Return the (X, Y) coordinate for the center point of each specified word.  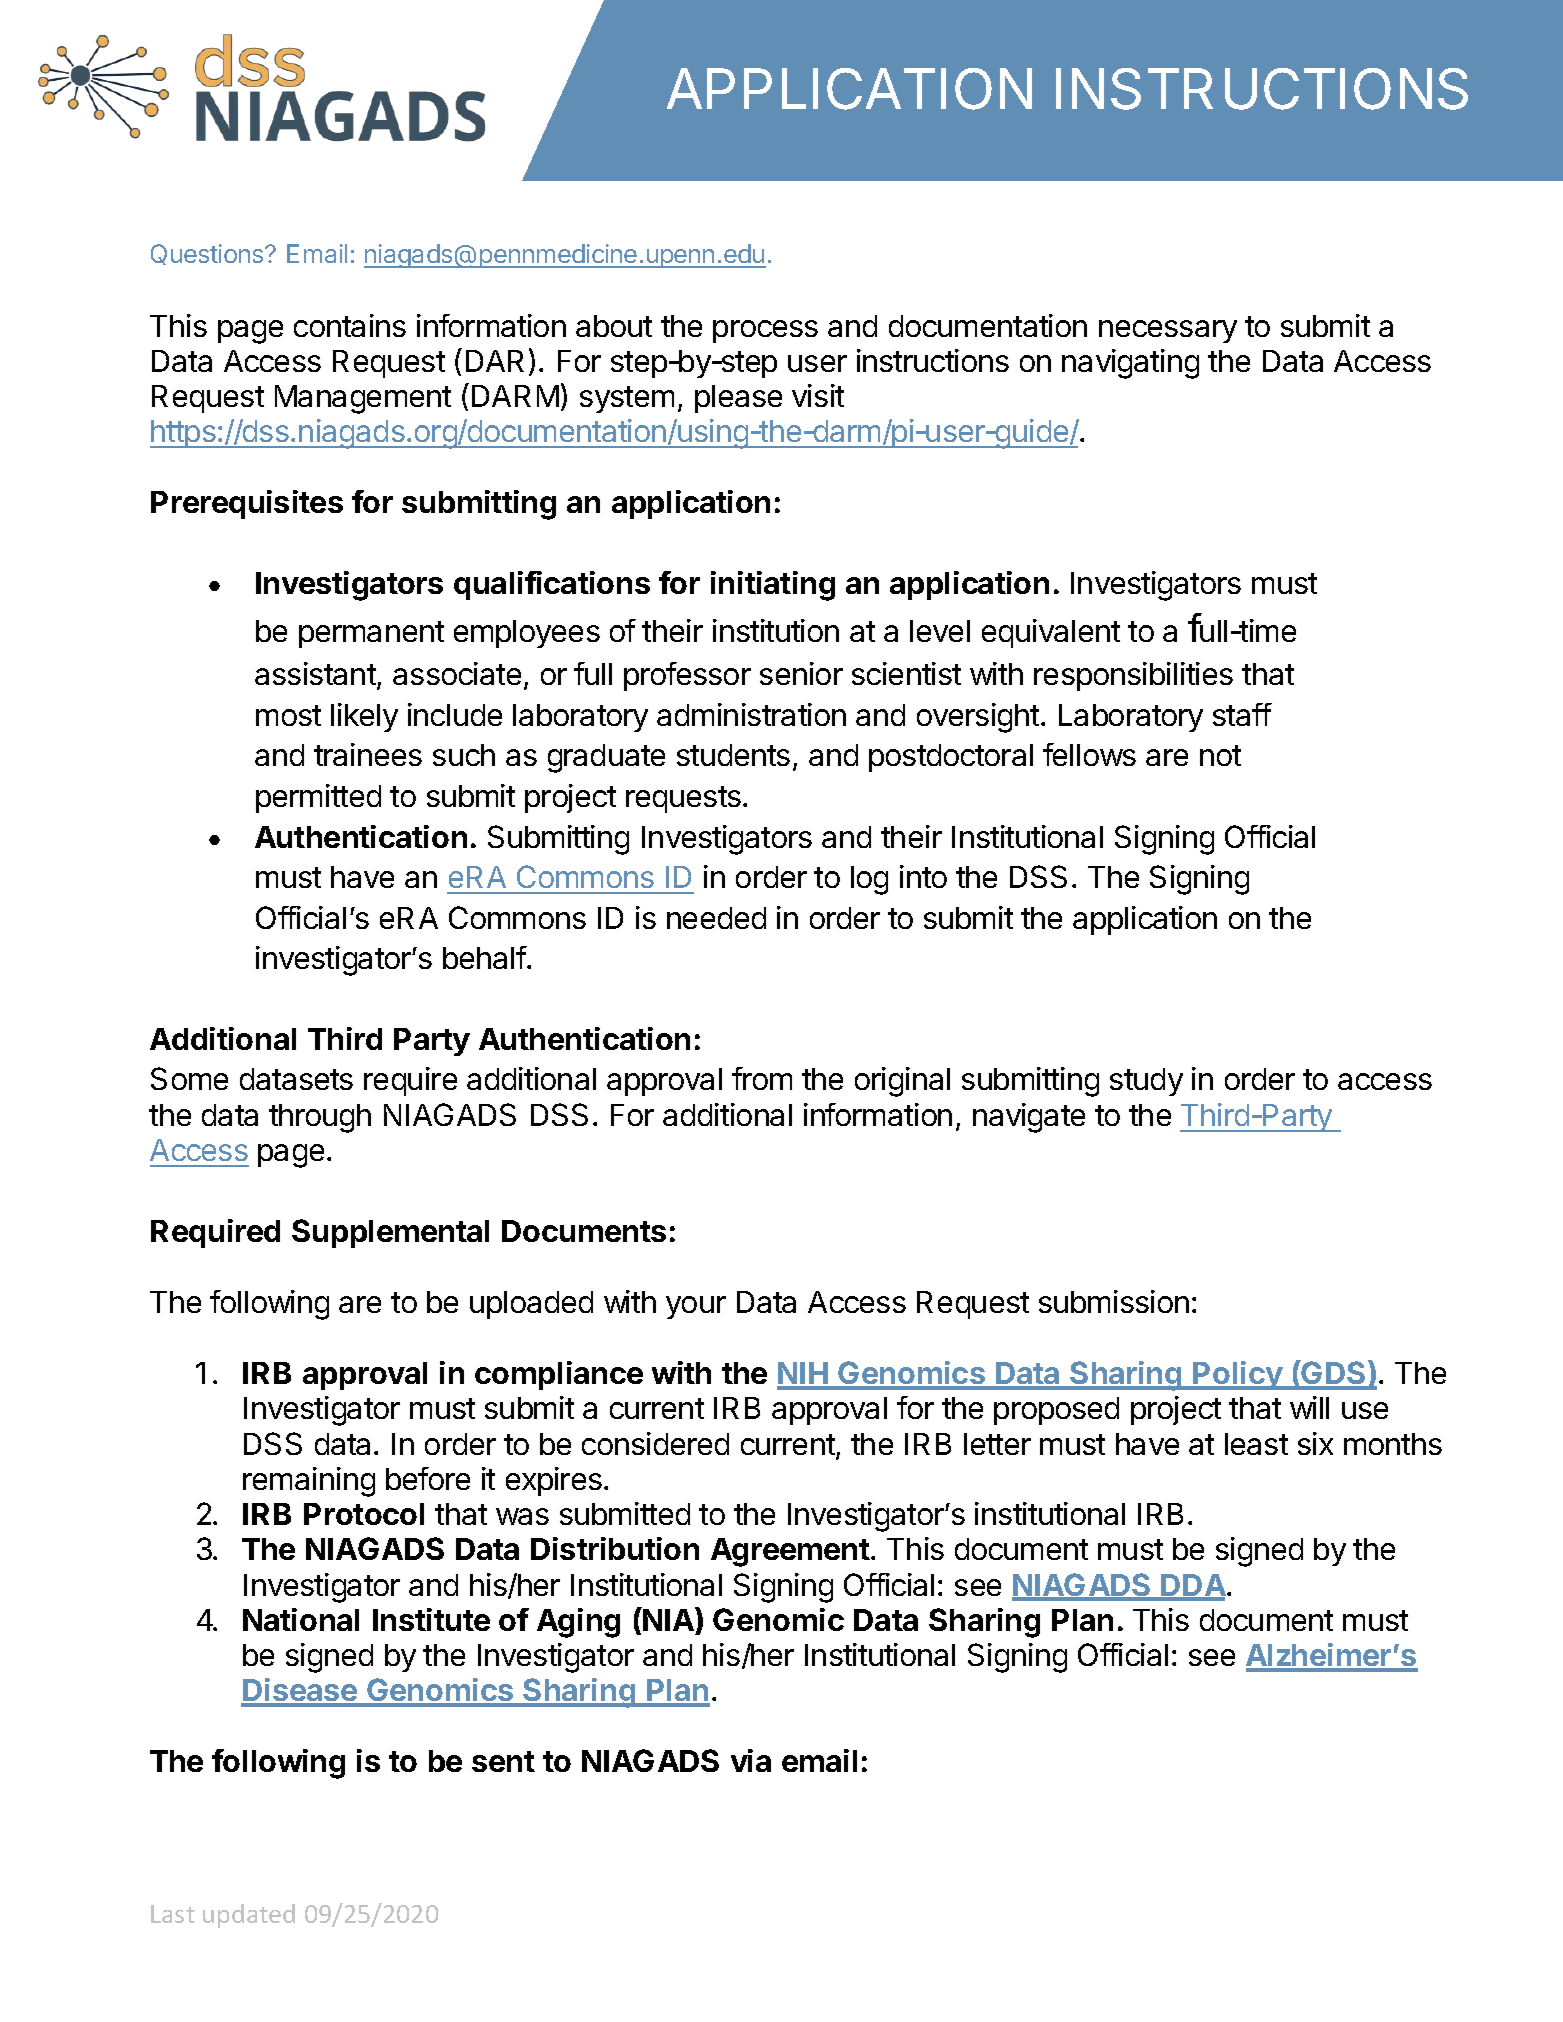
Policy (1238, 1375)
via (751, 1760)
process (765, 331)
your (696, 1307)
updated (249, 1916)
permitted (318, 798)
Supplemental (390, 1233)
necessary (1168, 331)
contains (350, 325)
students (733, 755)
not (1220, 755)
